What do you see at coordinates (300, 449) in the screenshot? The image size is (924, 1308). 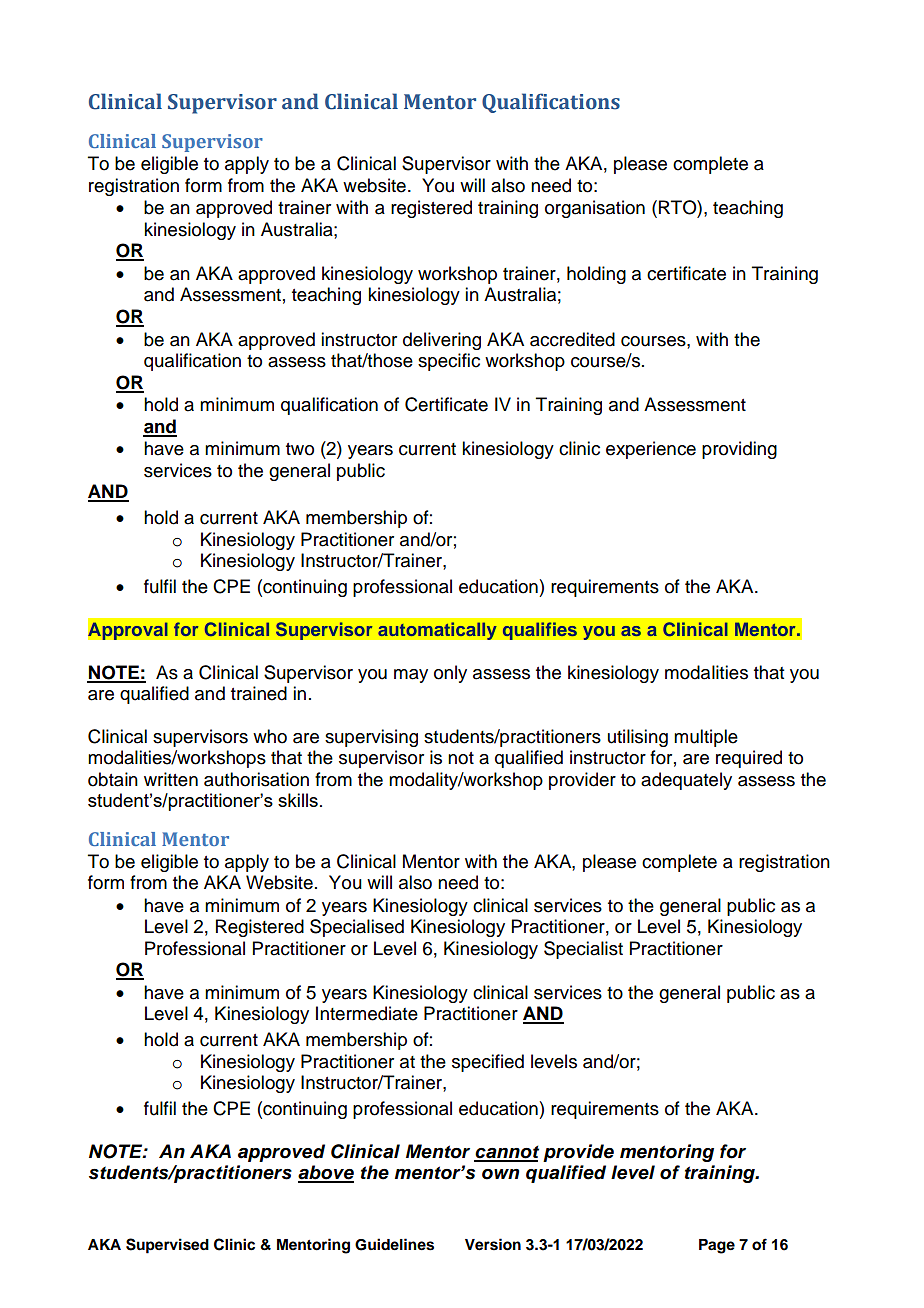 I see `two` at bounding box center [300, 449].
